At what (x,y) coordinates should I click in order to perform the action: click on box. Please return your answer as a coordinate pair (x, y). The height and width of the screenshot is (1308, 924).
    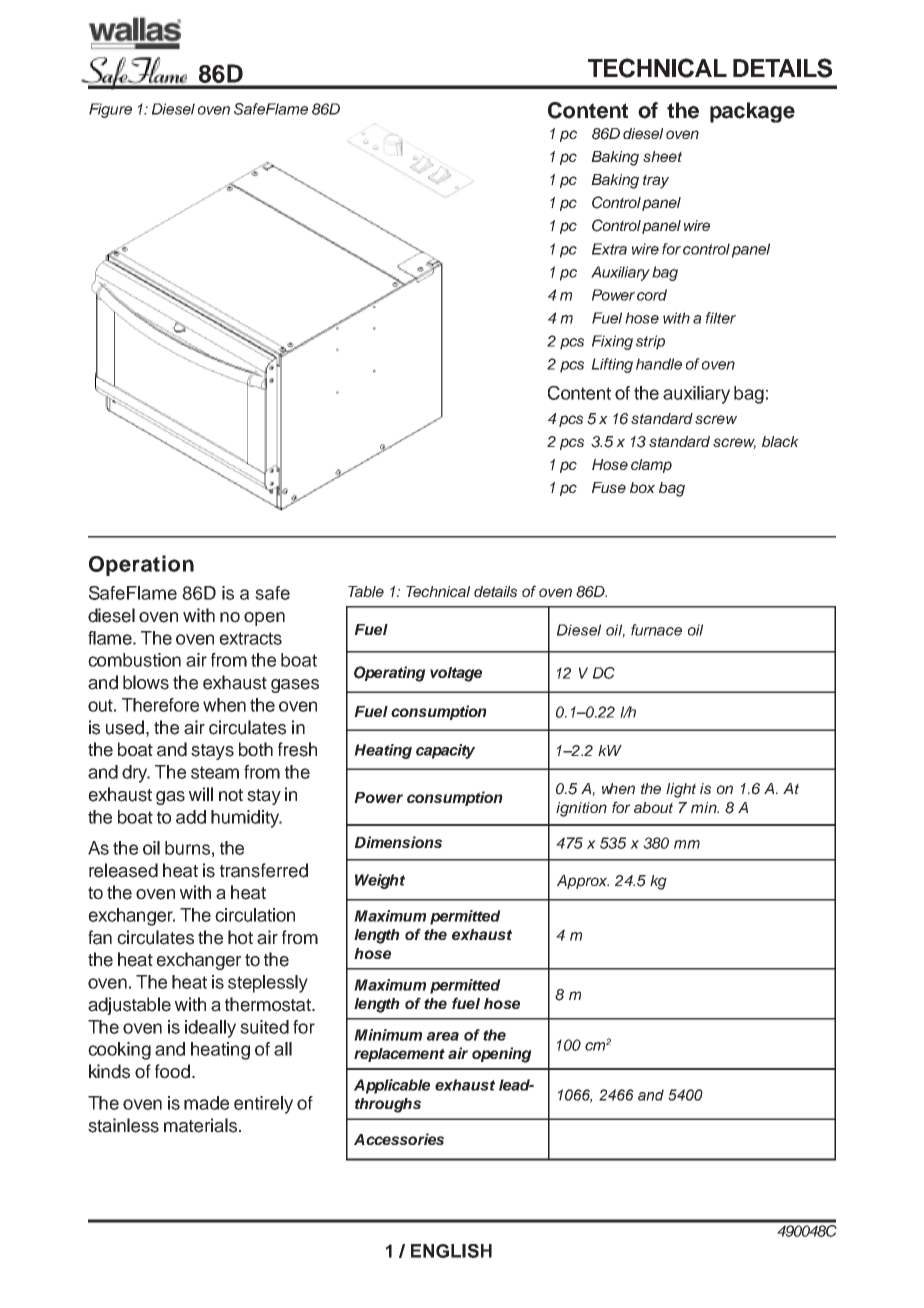
    Looking at the image, I should click on (642, 487).
